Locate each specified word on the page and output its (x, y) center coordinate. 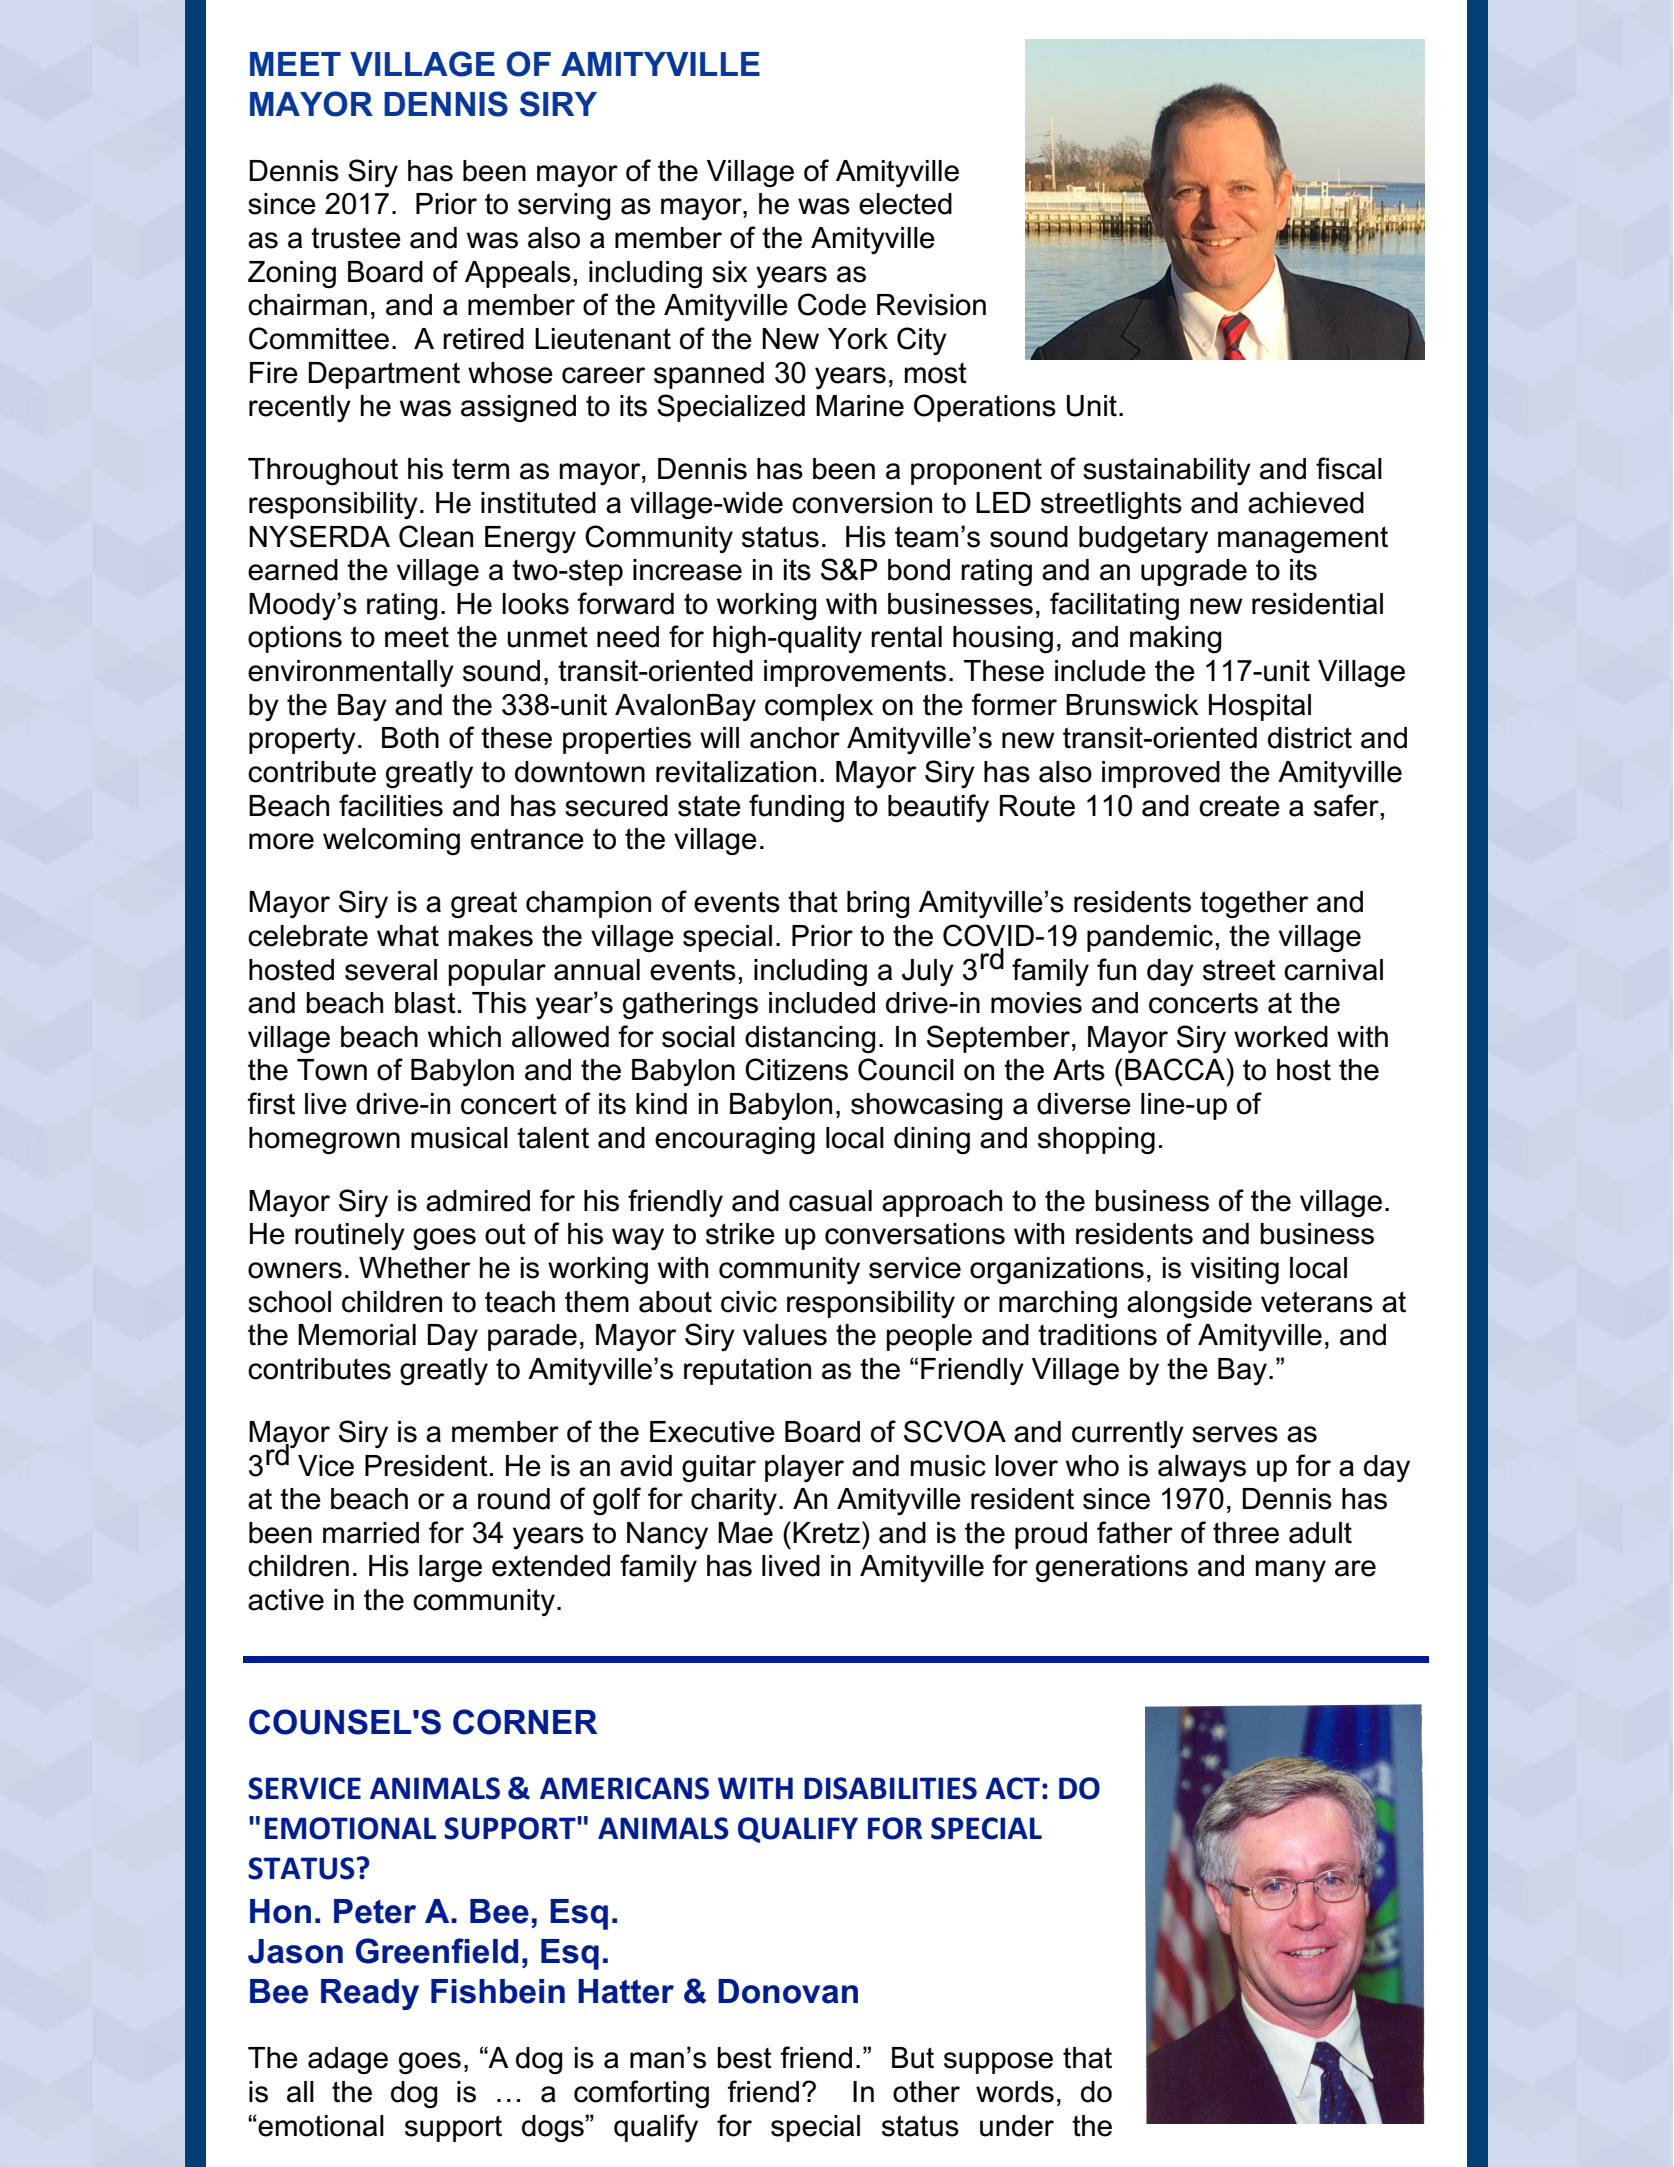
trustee (356, 238)
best (744, 2058)
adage (348, 2060)
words (1015, 2092)
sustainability (1167, 471)
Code (832, 304)
